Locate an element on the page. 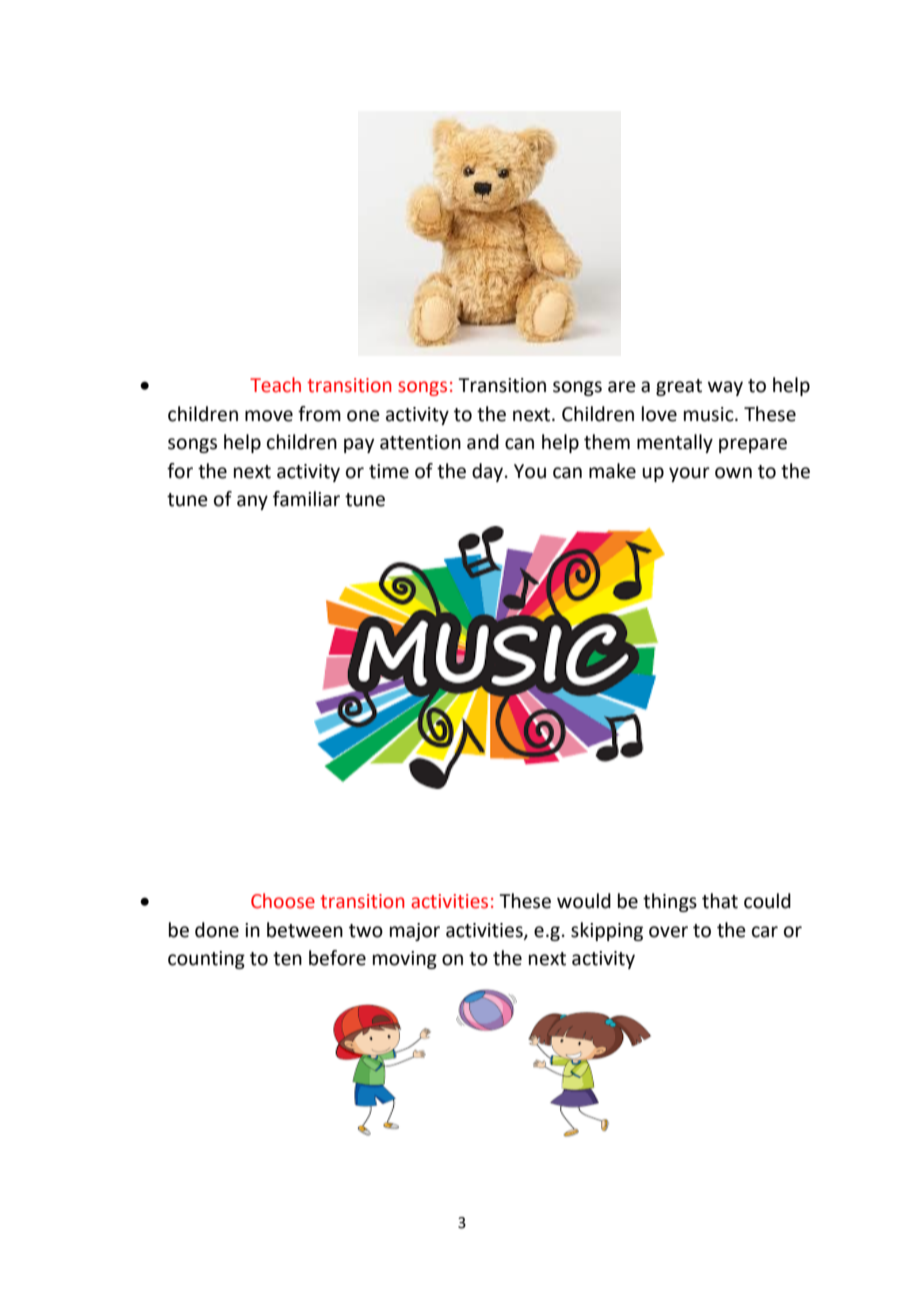 The image size is (924, 1308). familiar is located at coordinates (306, 499).
